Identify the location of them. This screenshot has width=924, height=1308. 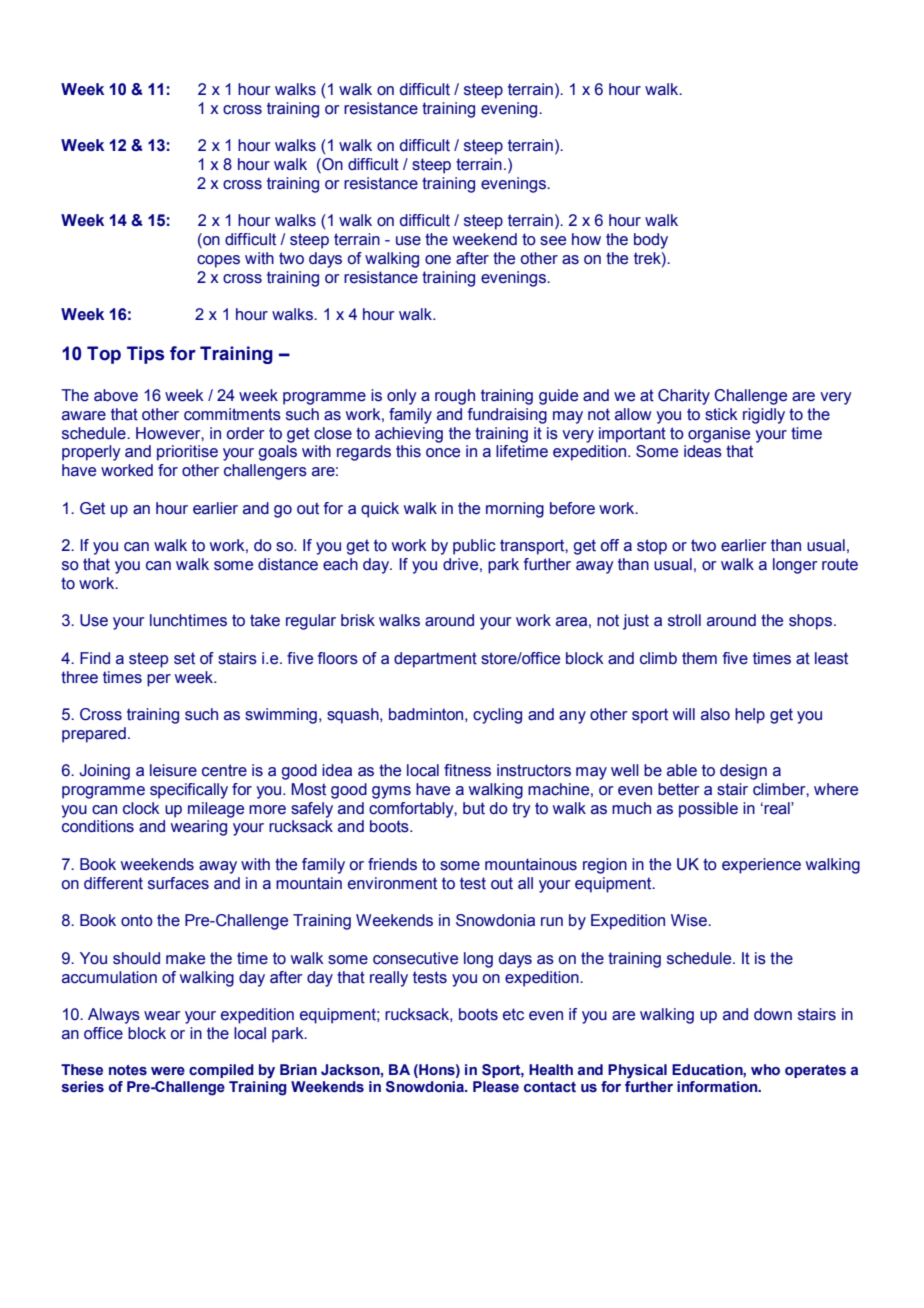
(699, 658).
